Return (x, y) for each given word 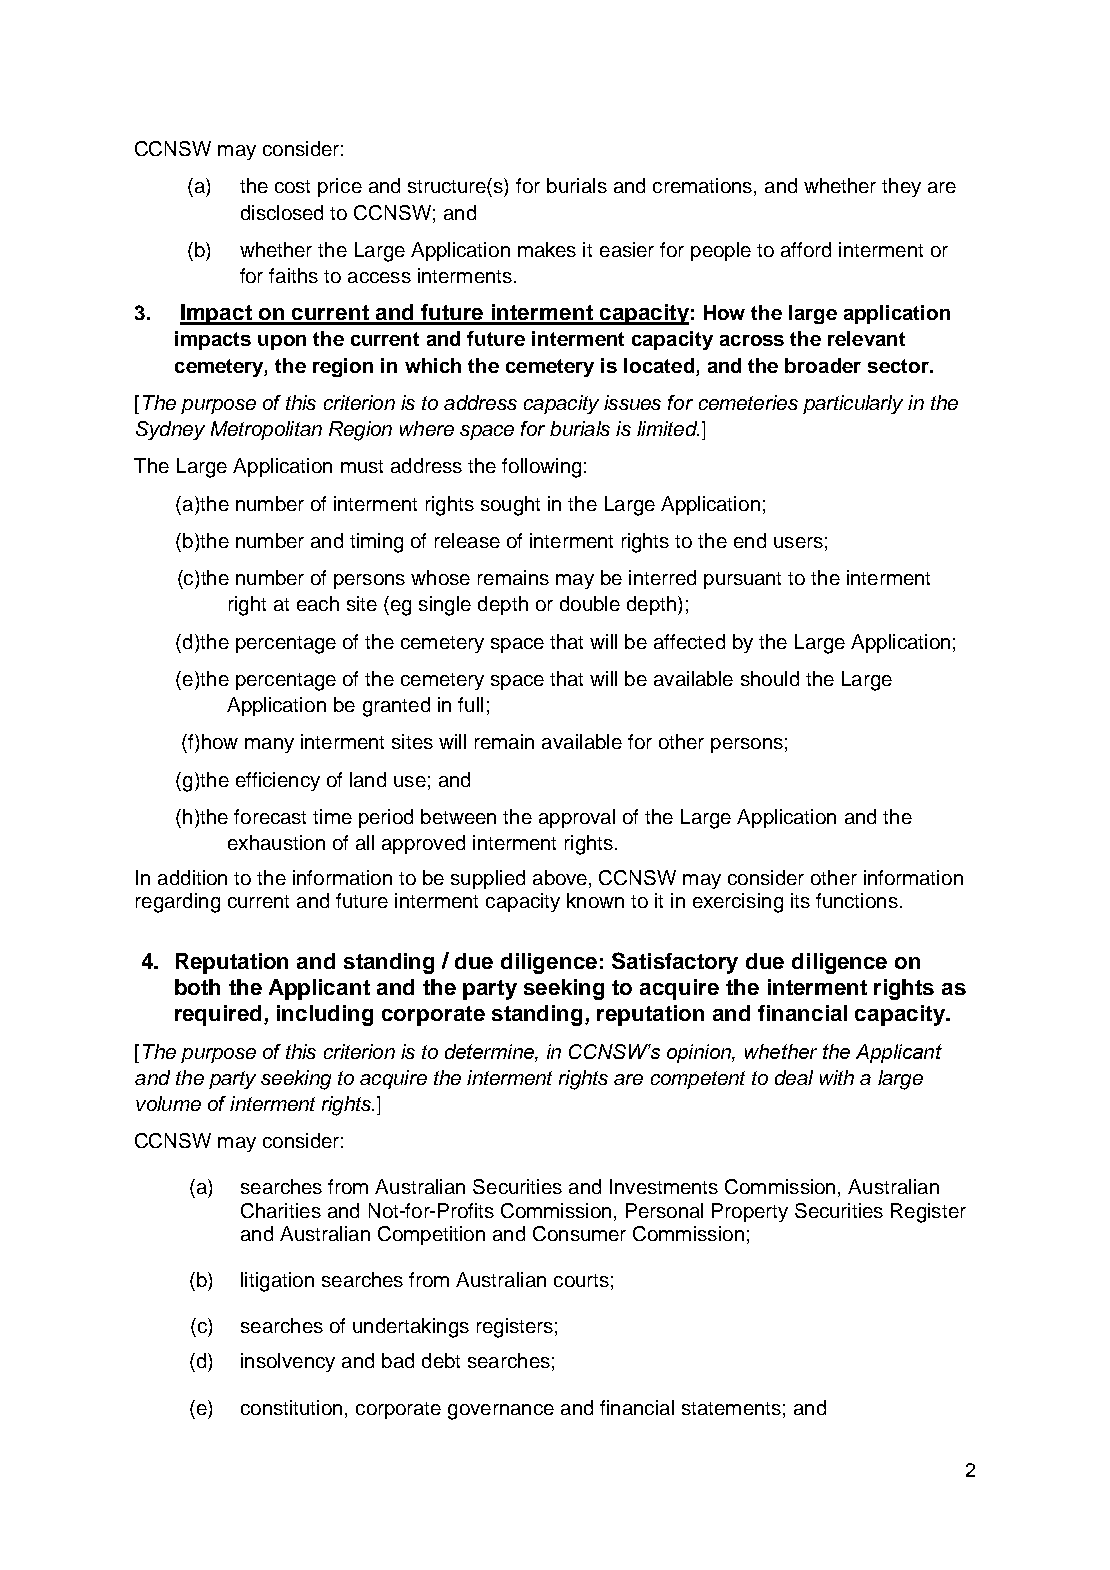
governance (501, 1412)
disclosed (282, 212)
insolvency (288, 1362)
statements (731, 1408)
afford (806, 249)
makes (547, 249)
